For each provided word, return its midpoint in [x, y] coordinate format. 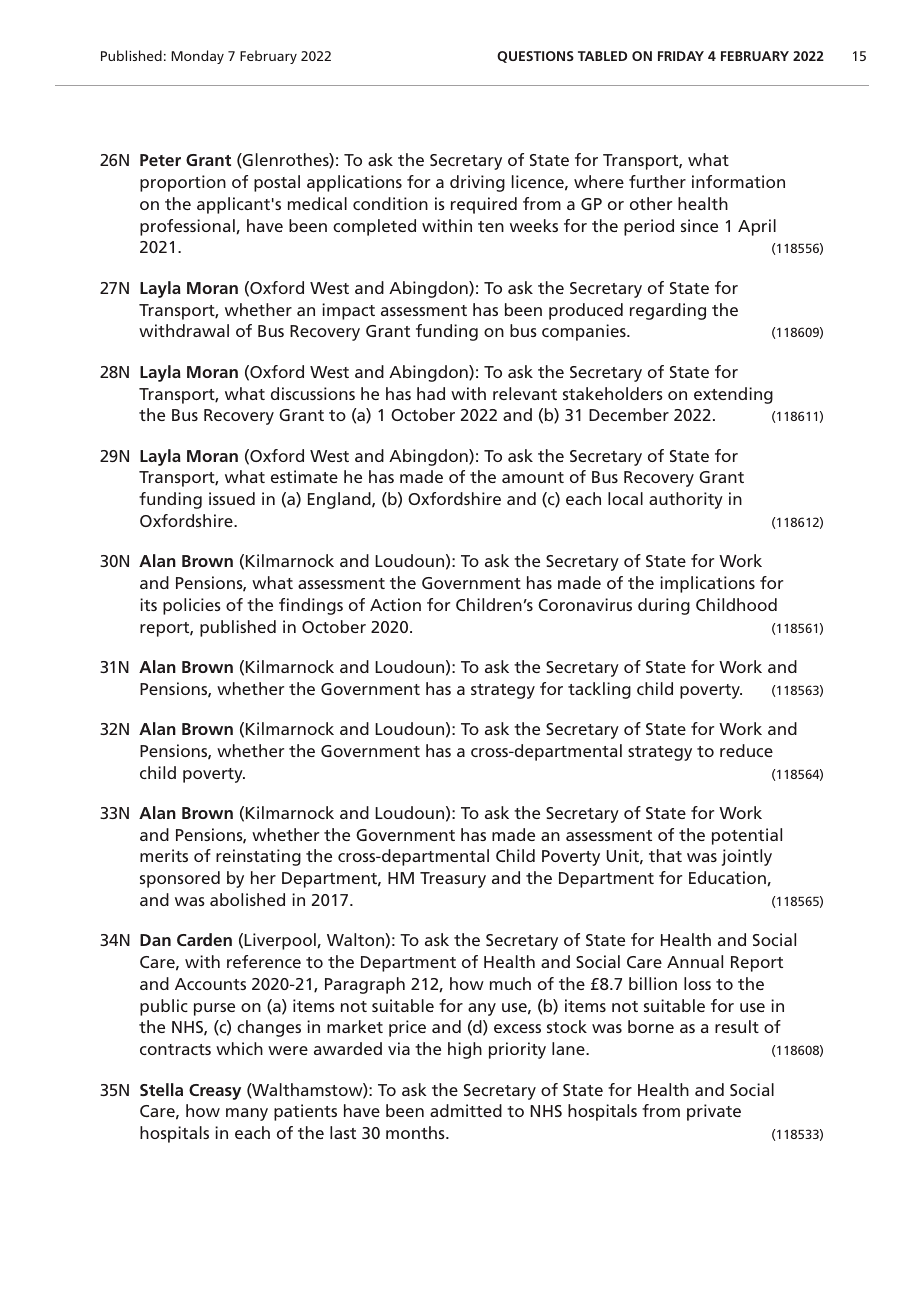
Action [395, 604]
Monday [197, 57]
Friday [681, 56]
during [664, 606]
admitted [466, 1110]
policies [192, 606]
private [714, 1112]
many [247, 1114]
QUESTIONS [535, 57]
